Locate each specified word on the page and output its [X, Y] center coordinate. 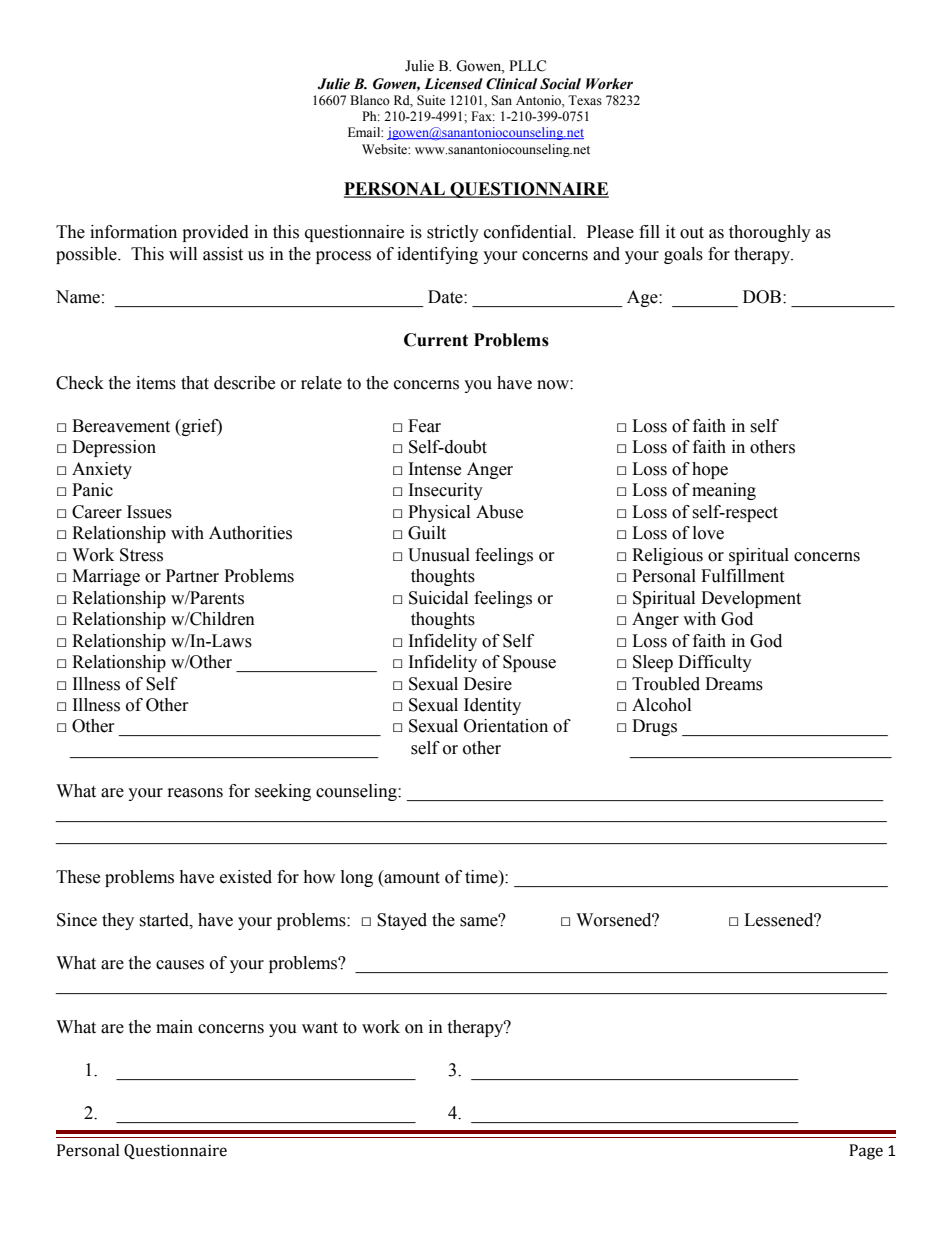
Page [866, 1152]
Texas [585, 100]
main [174, 1027]
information [133, 232]
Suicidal [438, 598]
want [320, 1028]
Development [751, 599]
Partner [192, 576]
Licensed [453, 84]
